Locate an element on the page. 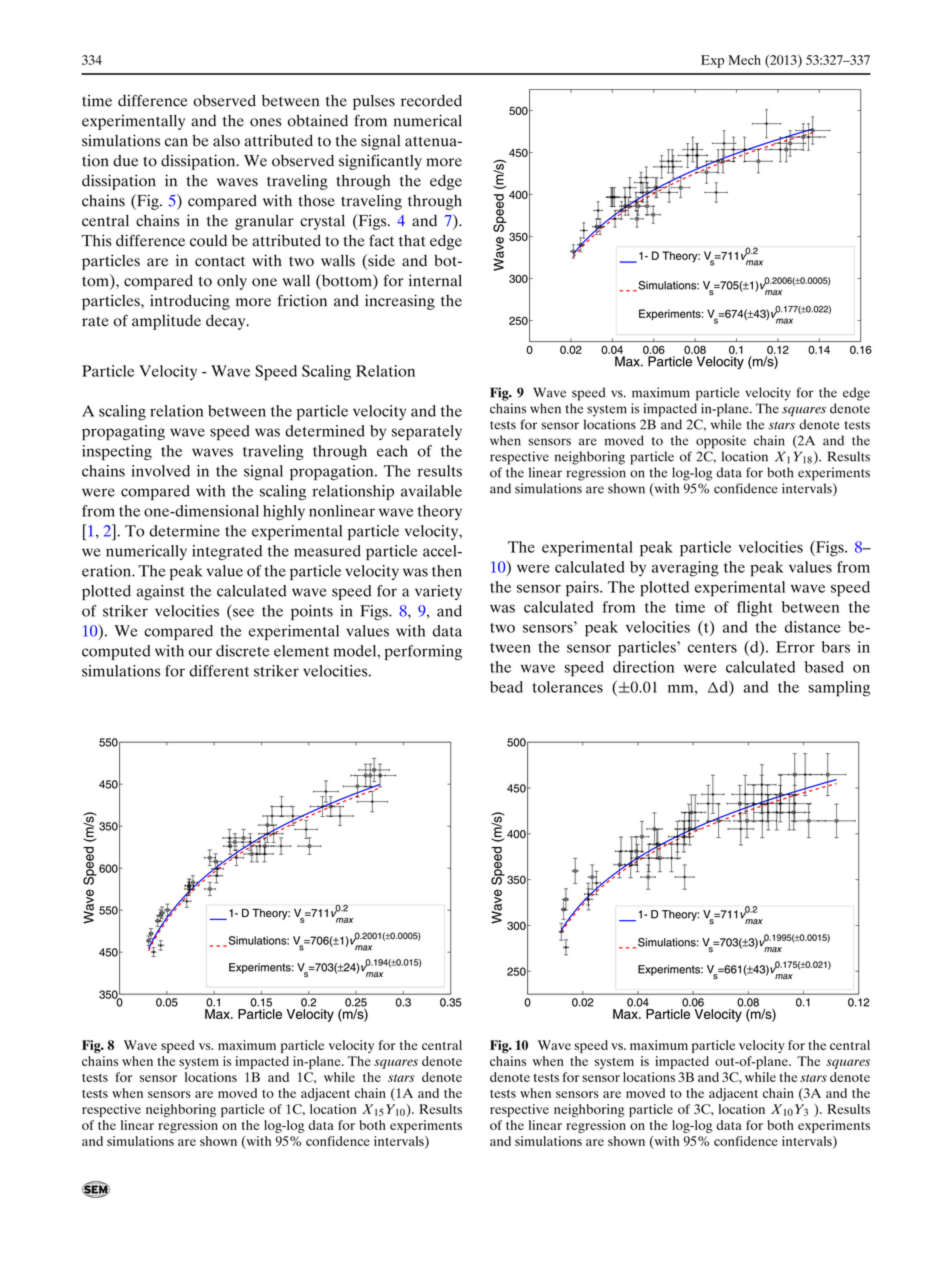 The width and height of the document is (952, 1265). propagating is located at coordinates (123, 432).
